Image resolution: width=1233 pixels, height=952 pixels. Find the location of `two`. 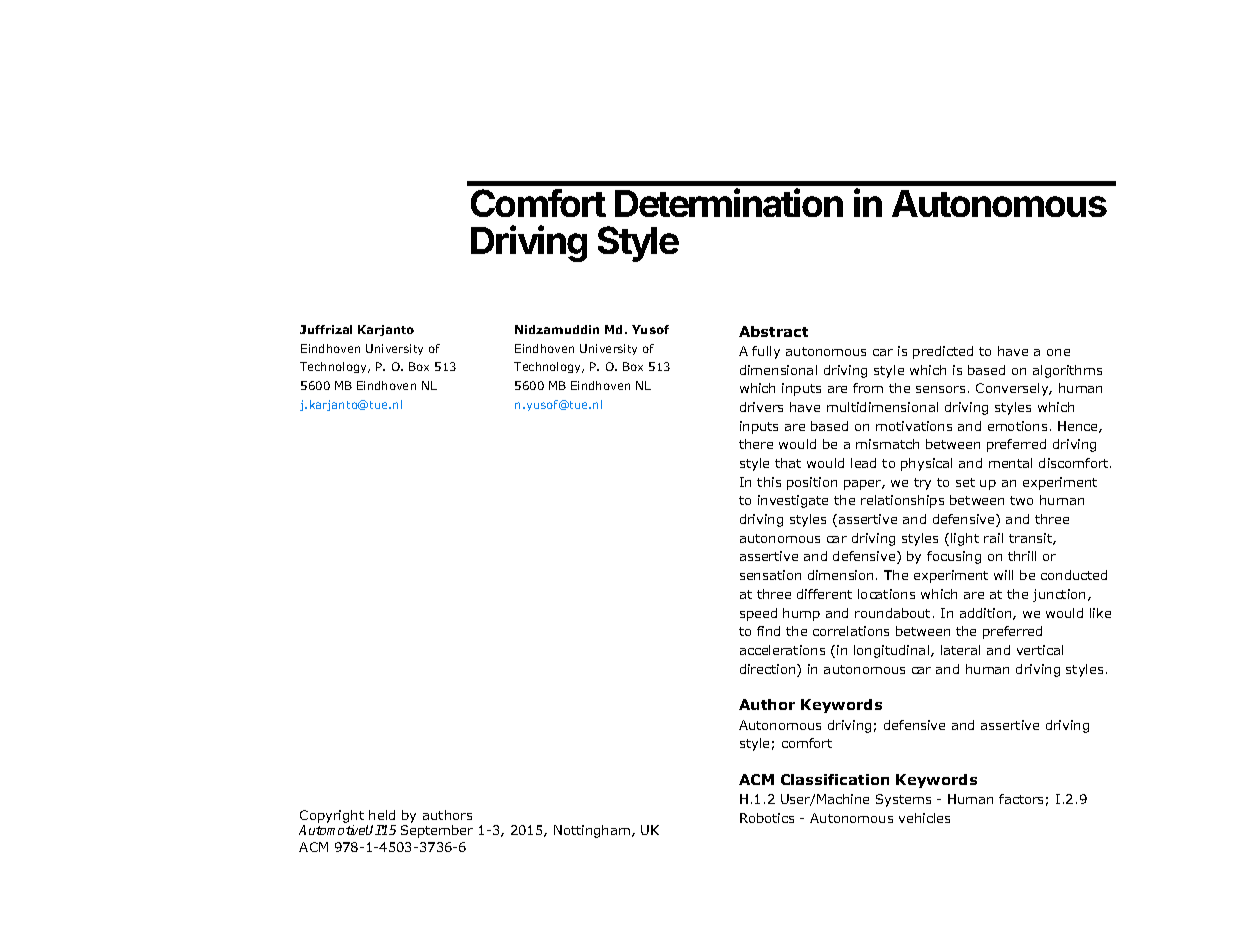

two is located at coordinates (1021, 500).
